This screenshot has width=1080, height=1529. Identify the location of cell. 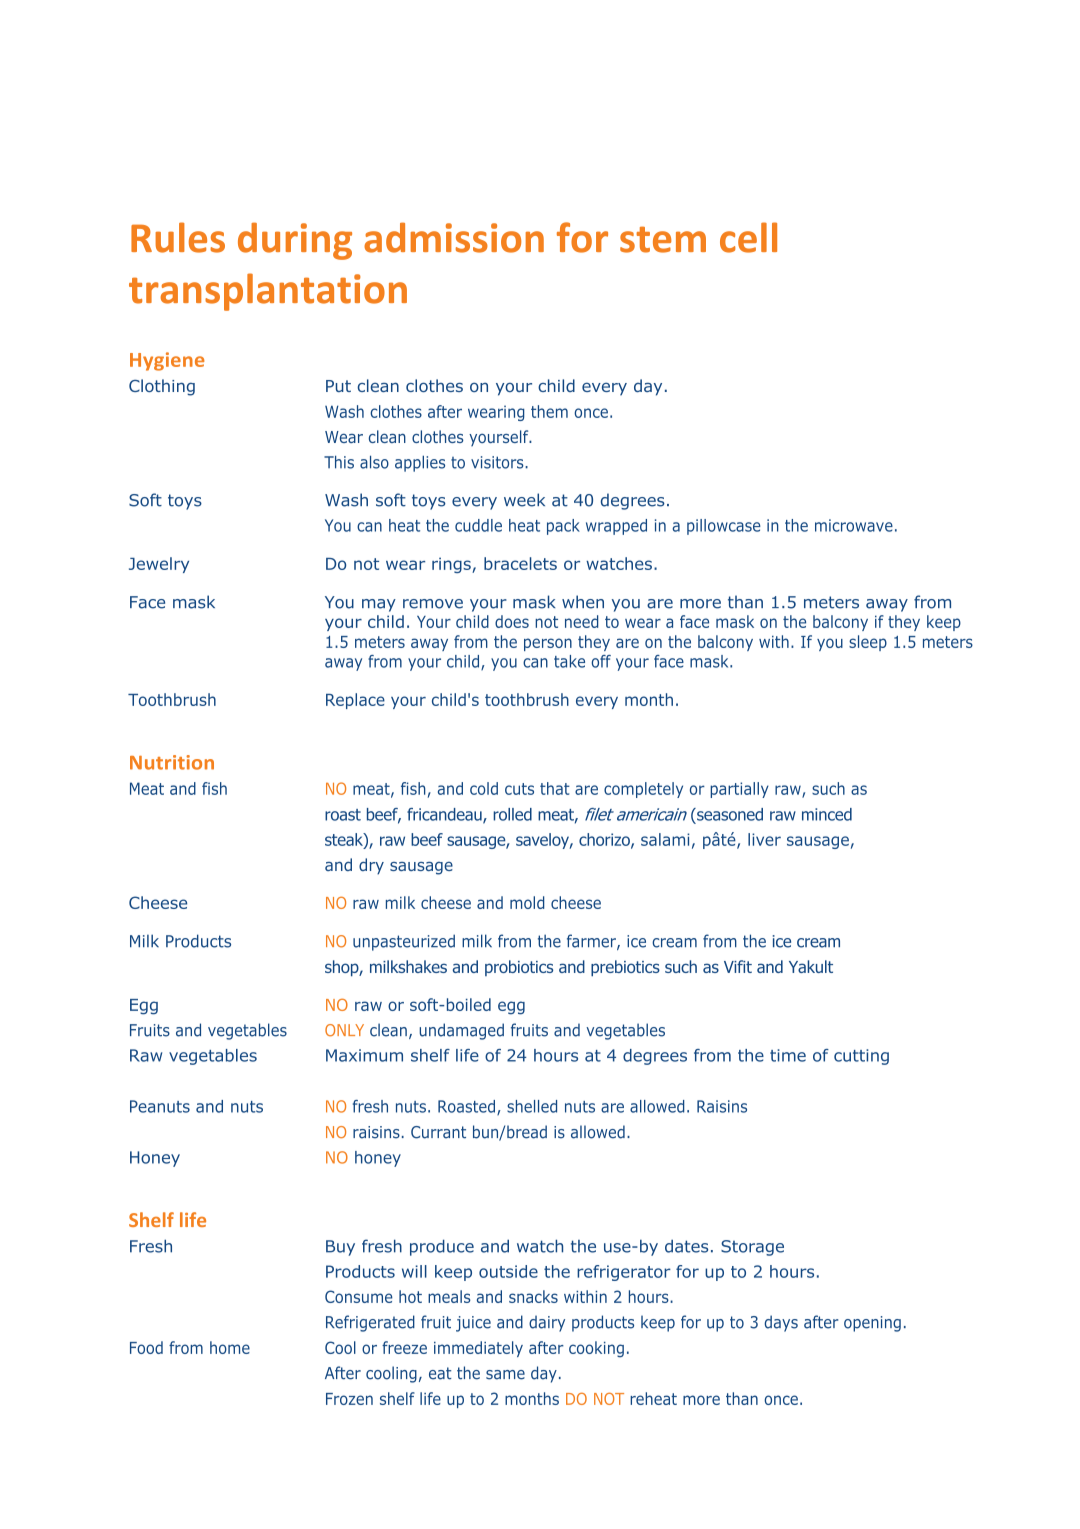
(748, 237).
